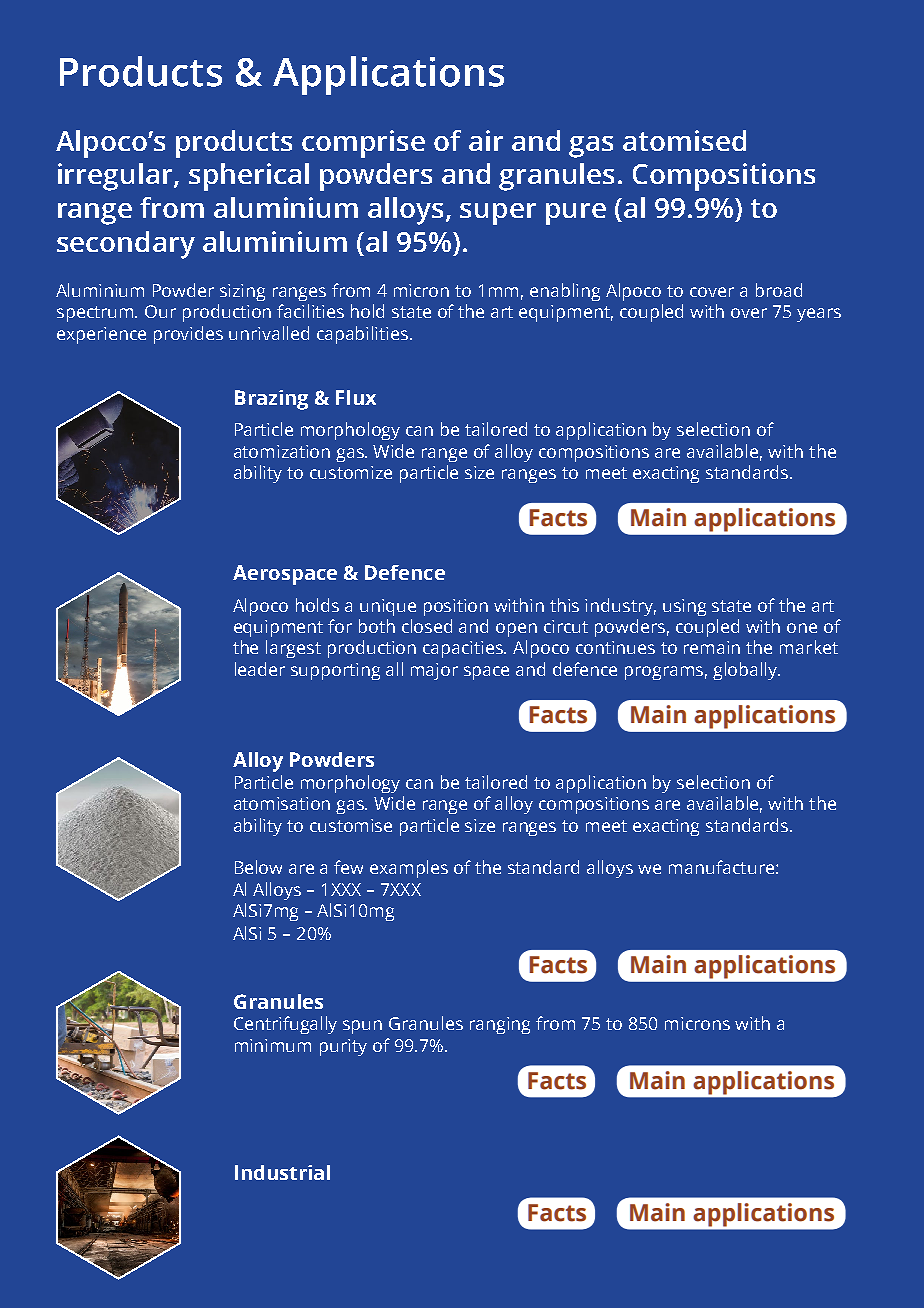 The width and height of the screenshot is (924, 1308). Describe the element at coordinates (258, 867) in the screenshot. I see `Below` at that location.
